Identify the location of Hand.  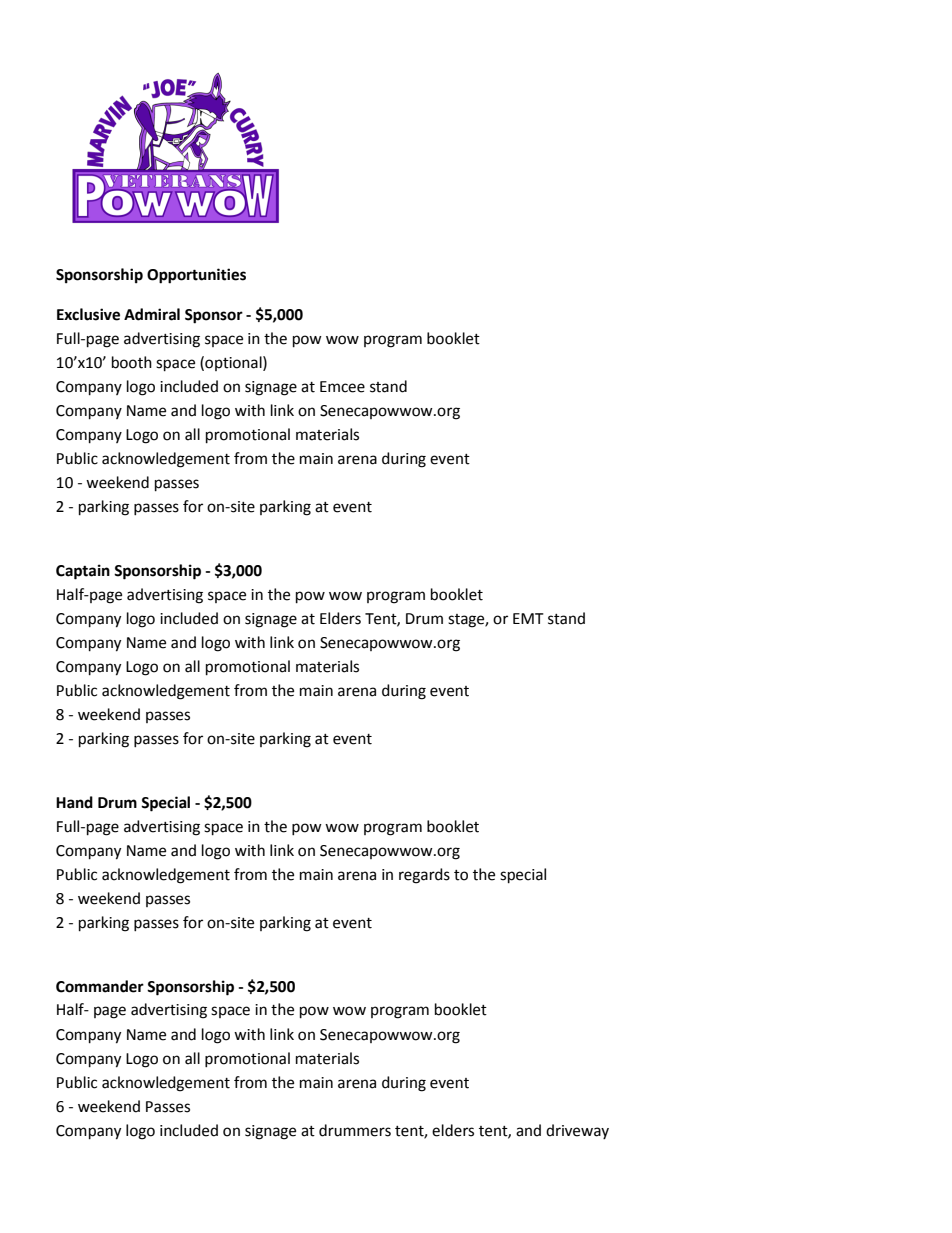
(74, 802).
